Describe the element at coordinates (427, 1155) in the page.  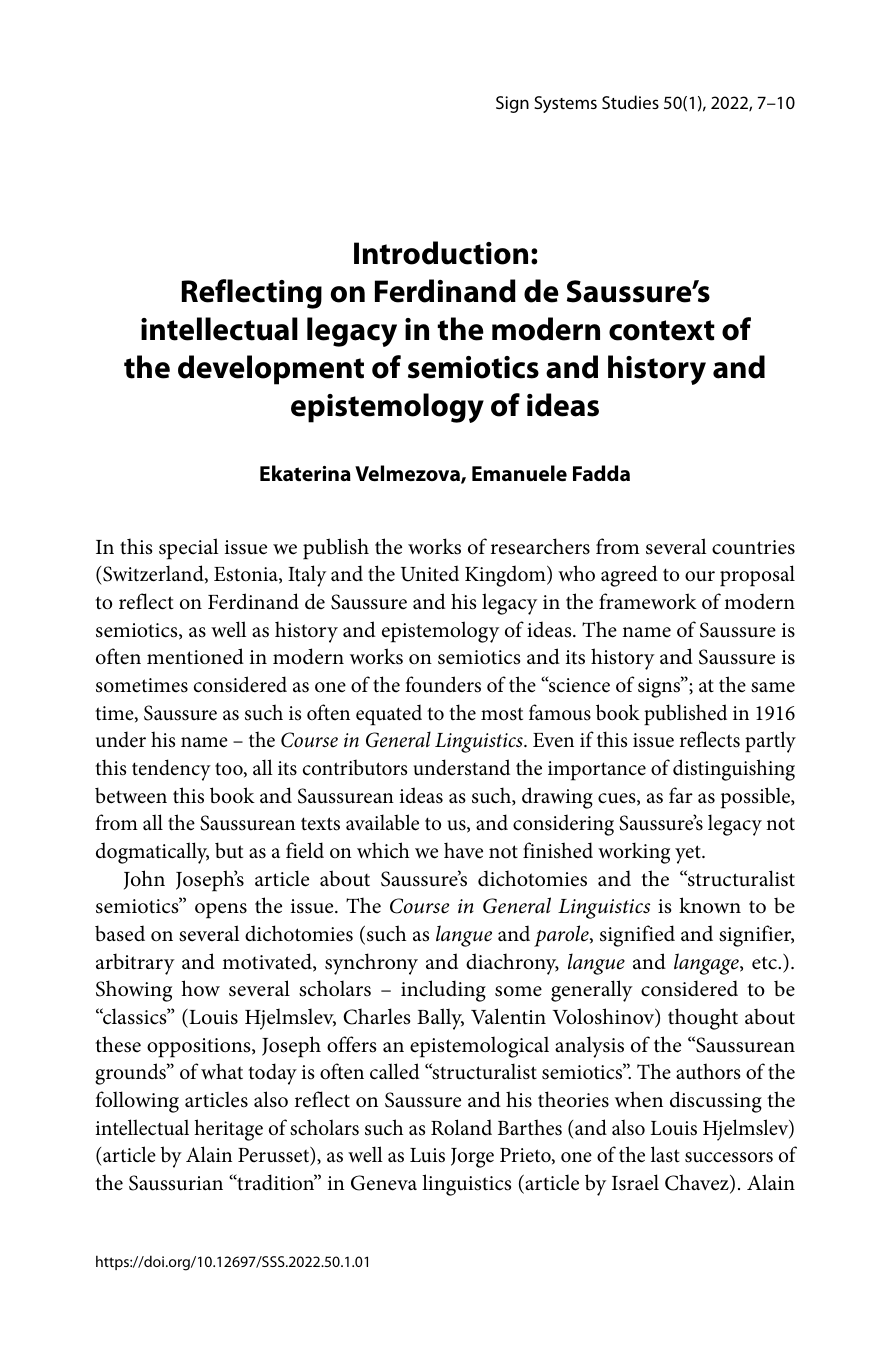
I see `Luis` at that location.
